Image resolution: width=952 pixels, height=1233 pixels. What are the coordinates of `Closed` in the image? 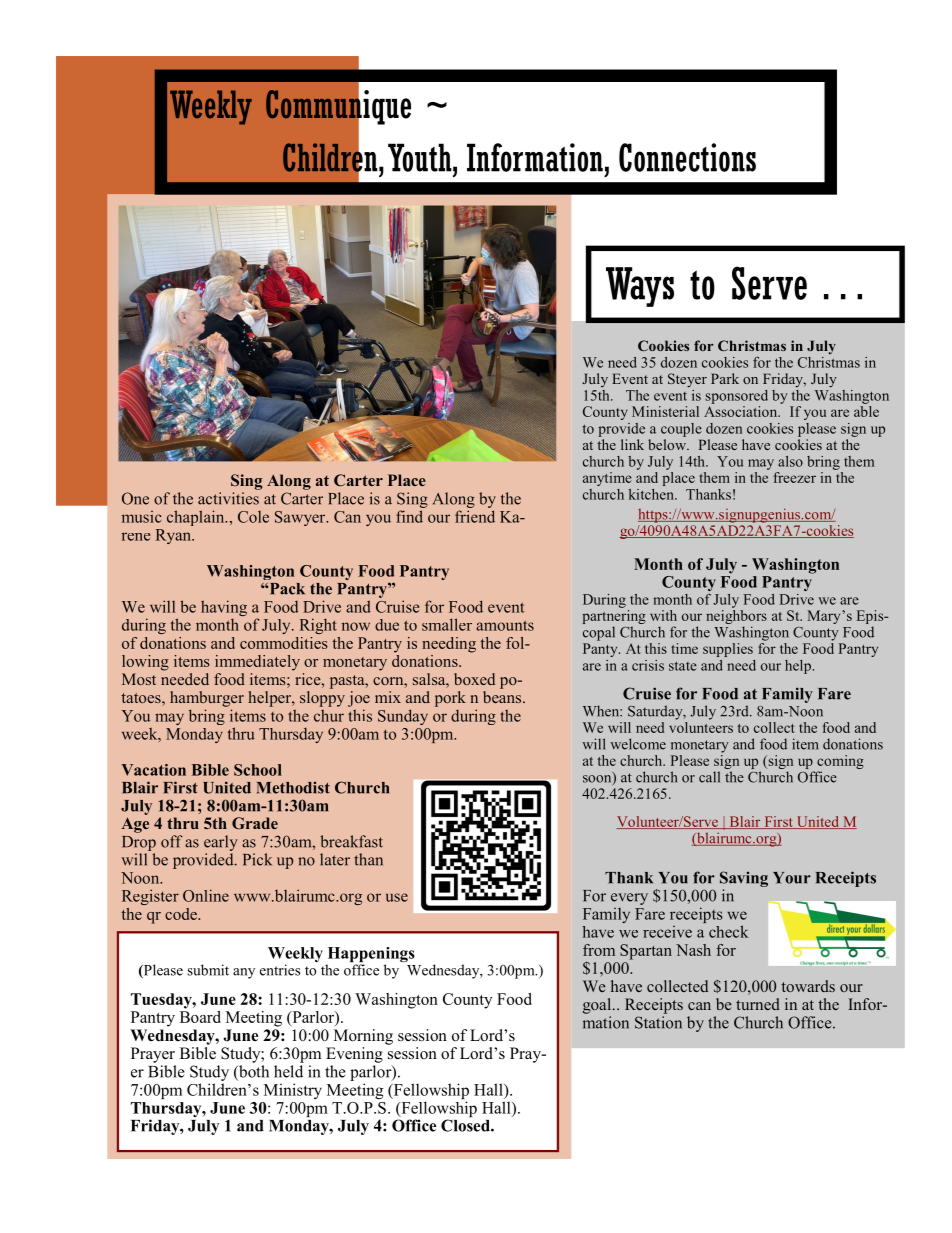 It's located at (466, 1125).
